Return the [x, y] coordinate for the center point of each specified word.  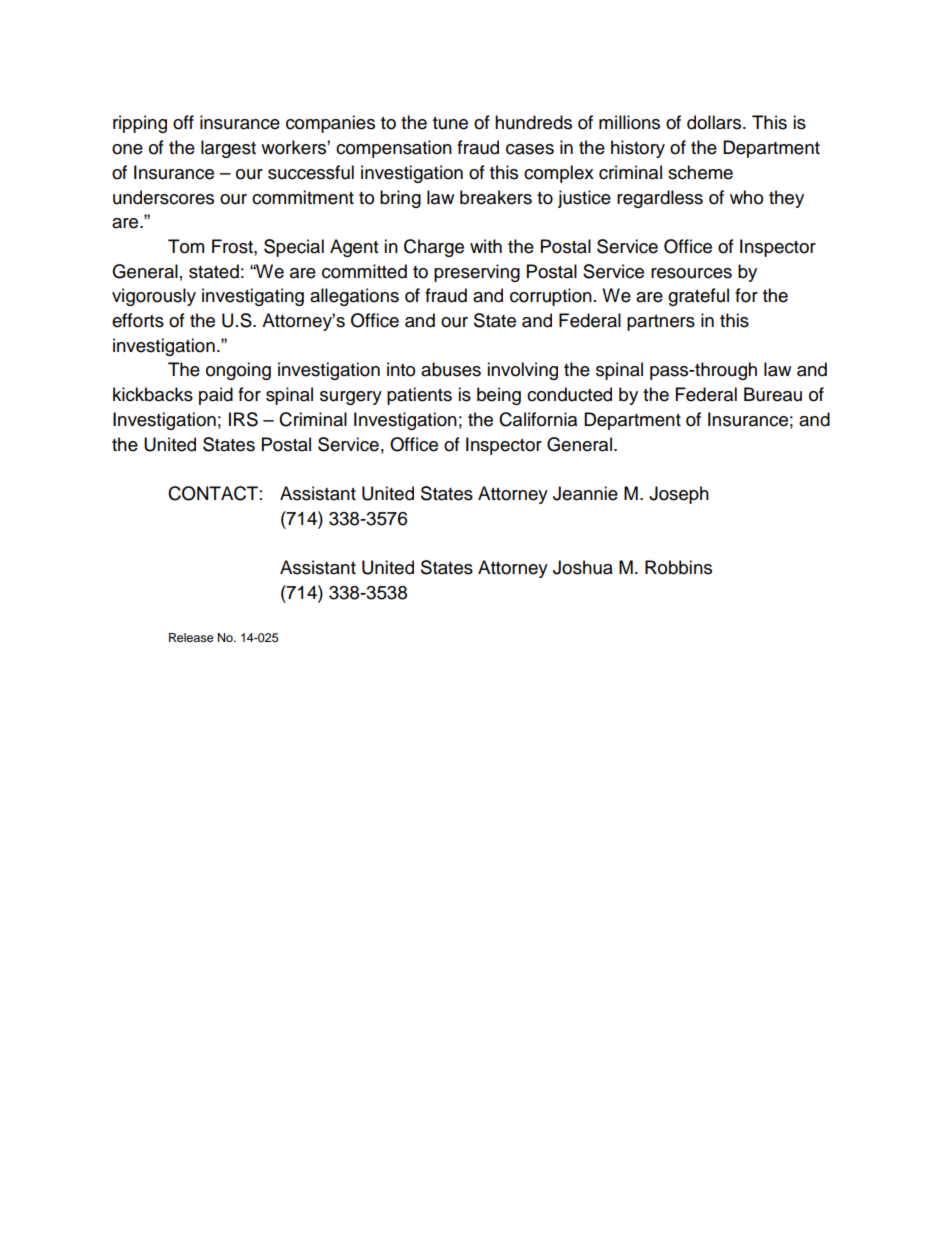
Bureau [773, 394]
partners [661, 323]
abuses [451, 369]
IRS [243, 419]
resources [691, 273]
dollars [715, 122]
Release [191, 637]
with [486, 246]
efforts [138, 320]
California [538, 419]
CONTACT [213, 493]
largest [228, 149]
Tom [186, 246]
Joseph [679, 495]
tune [450, 123]
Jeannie [585, 493]
